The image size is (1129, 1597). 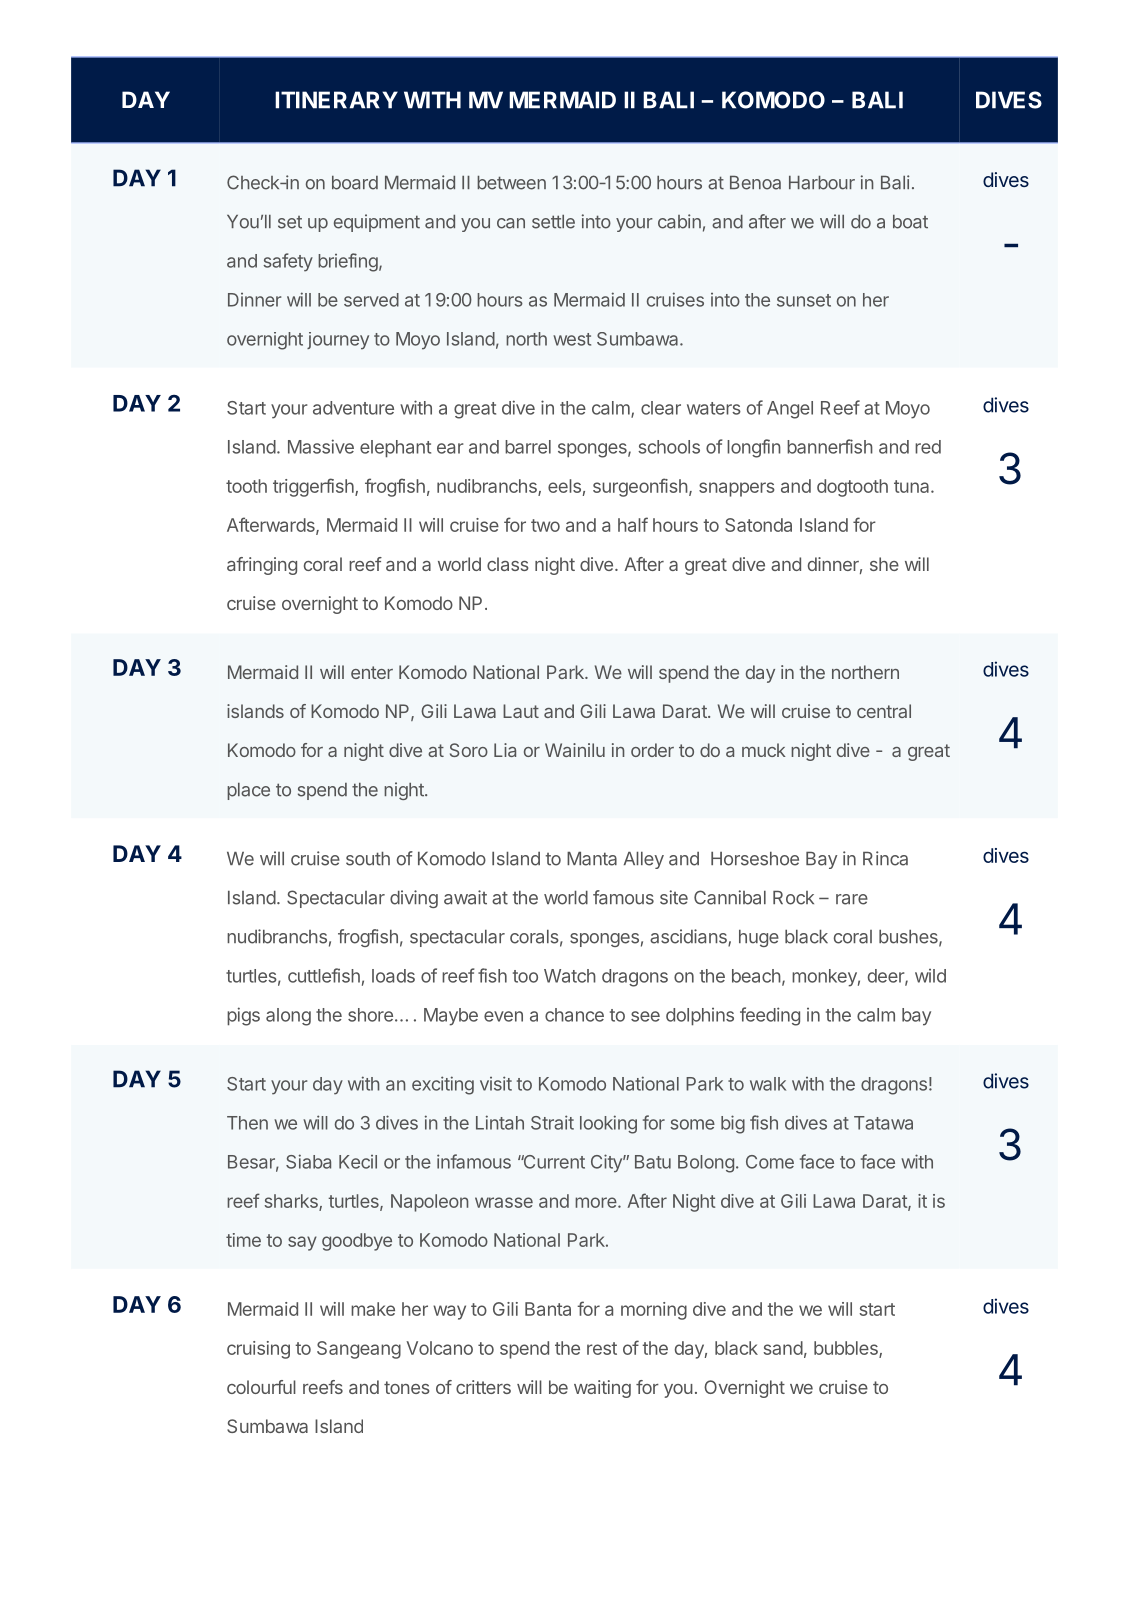 What do you see at coordinates (511, 183) in the document?
I see `between` at bounding box center [511, 183].
